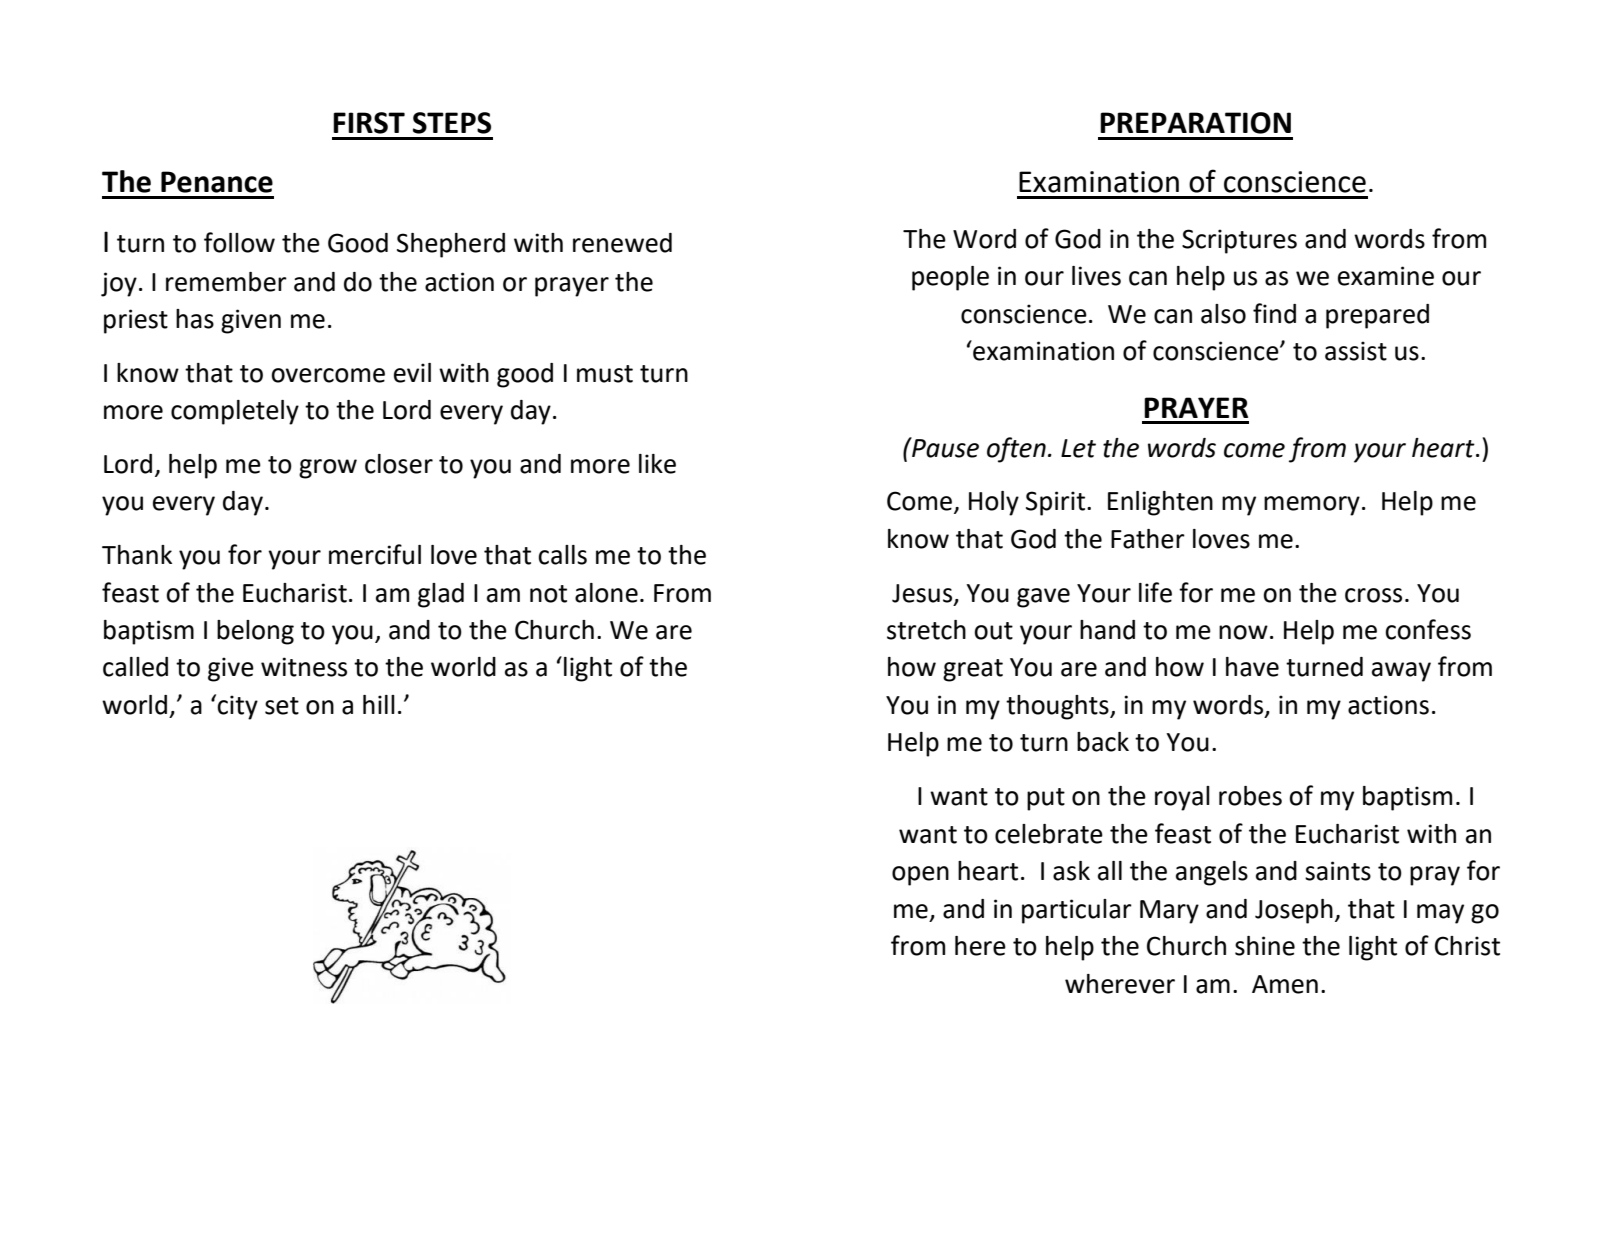 This screenshot has width=1608, height=1243. What do you see at coordinates (920, 876) in the screenshot?
I see `open` at bounding box center [920, 876].
